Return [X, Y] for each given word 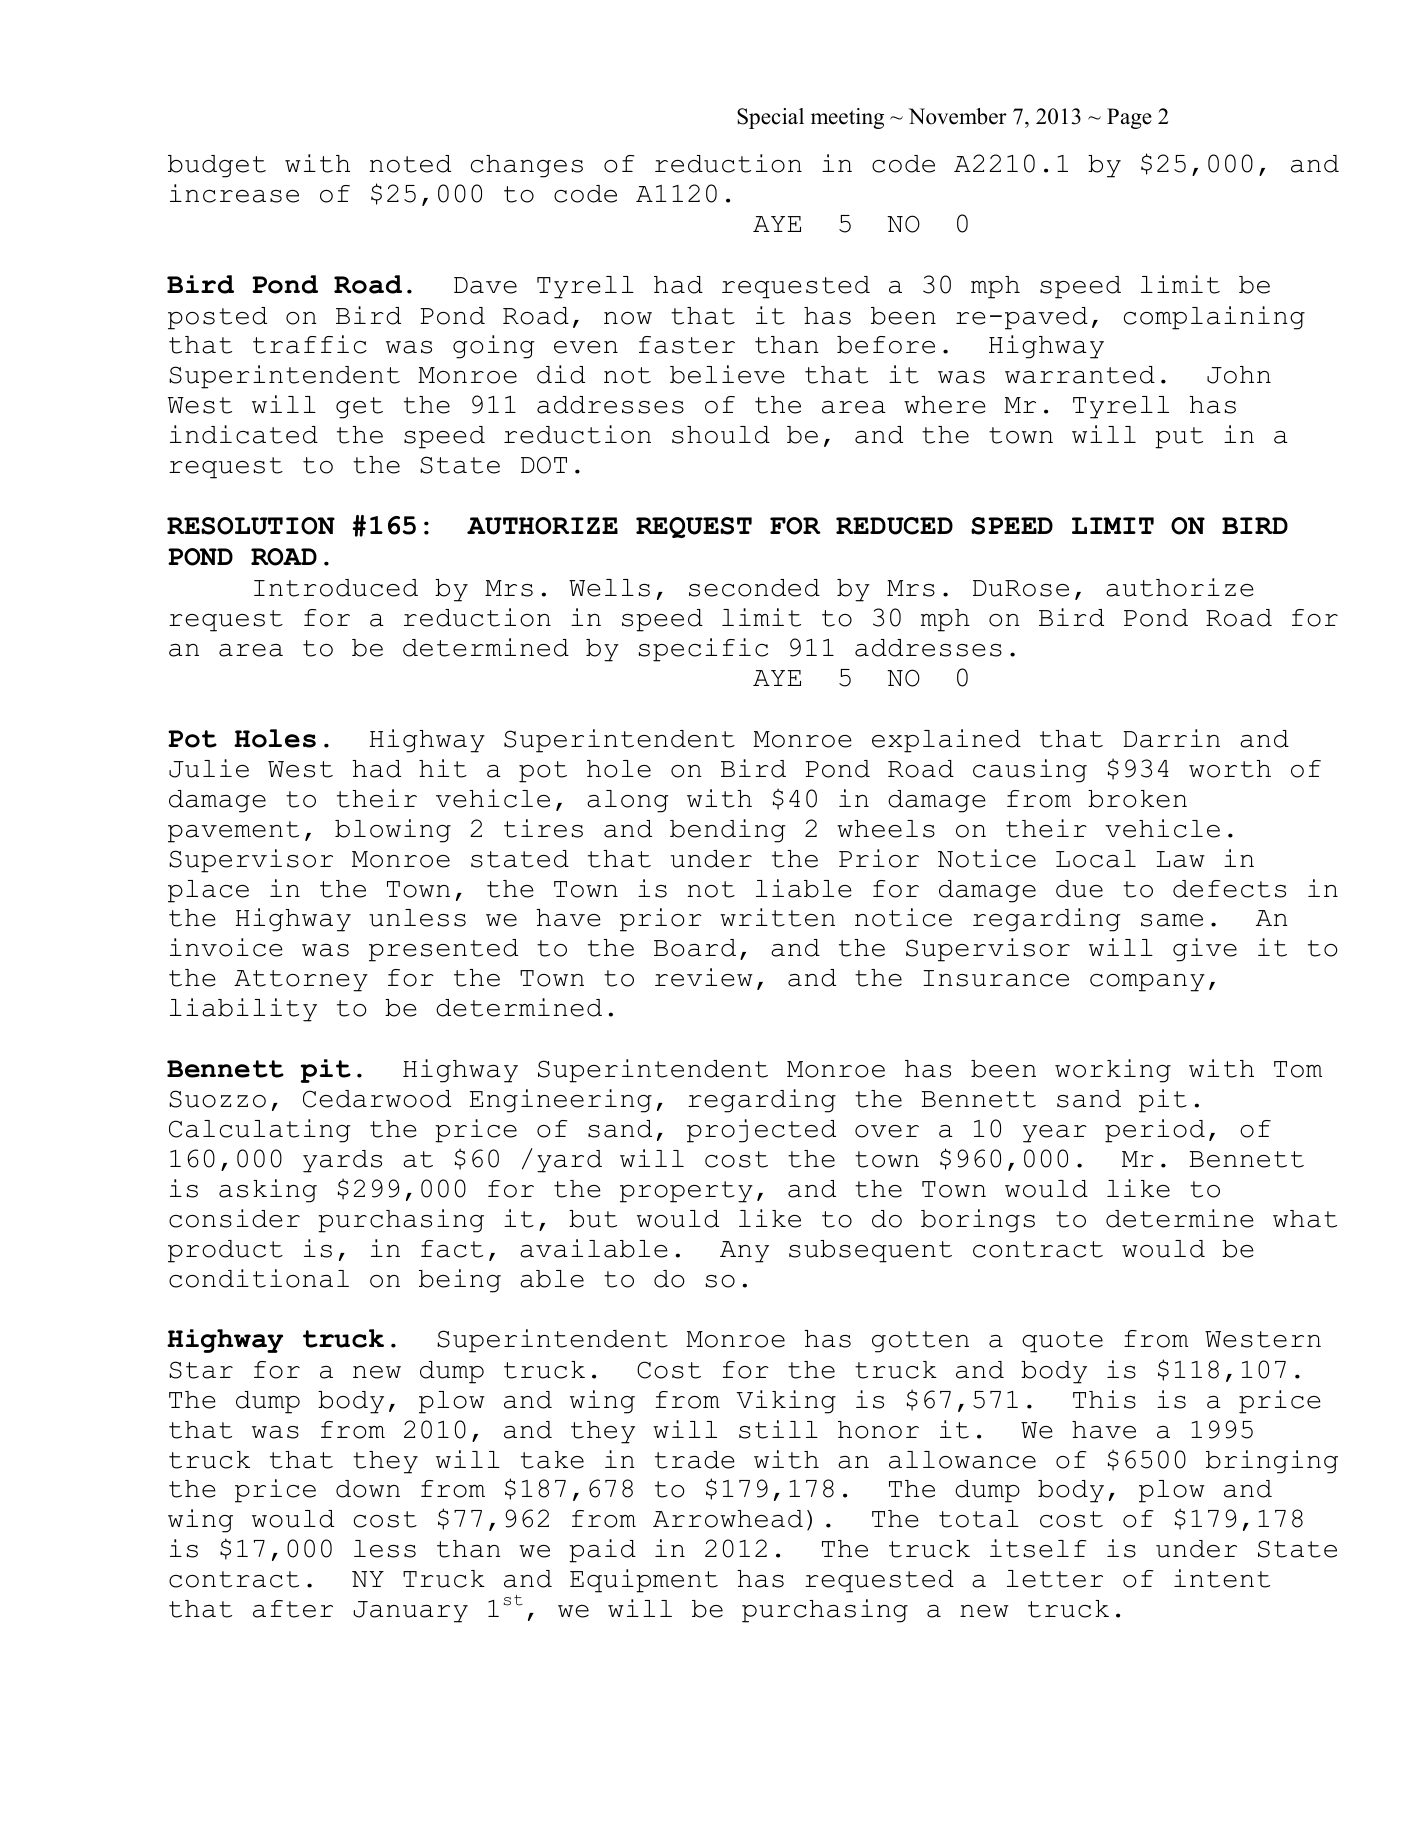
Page [1129, 118]
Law [1181, 859]
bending [728, 831]
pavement [233, 832]
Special [770, 118]
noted [410, 164]
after [293, 1609]
